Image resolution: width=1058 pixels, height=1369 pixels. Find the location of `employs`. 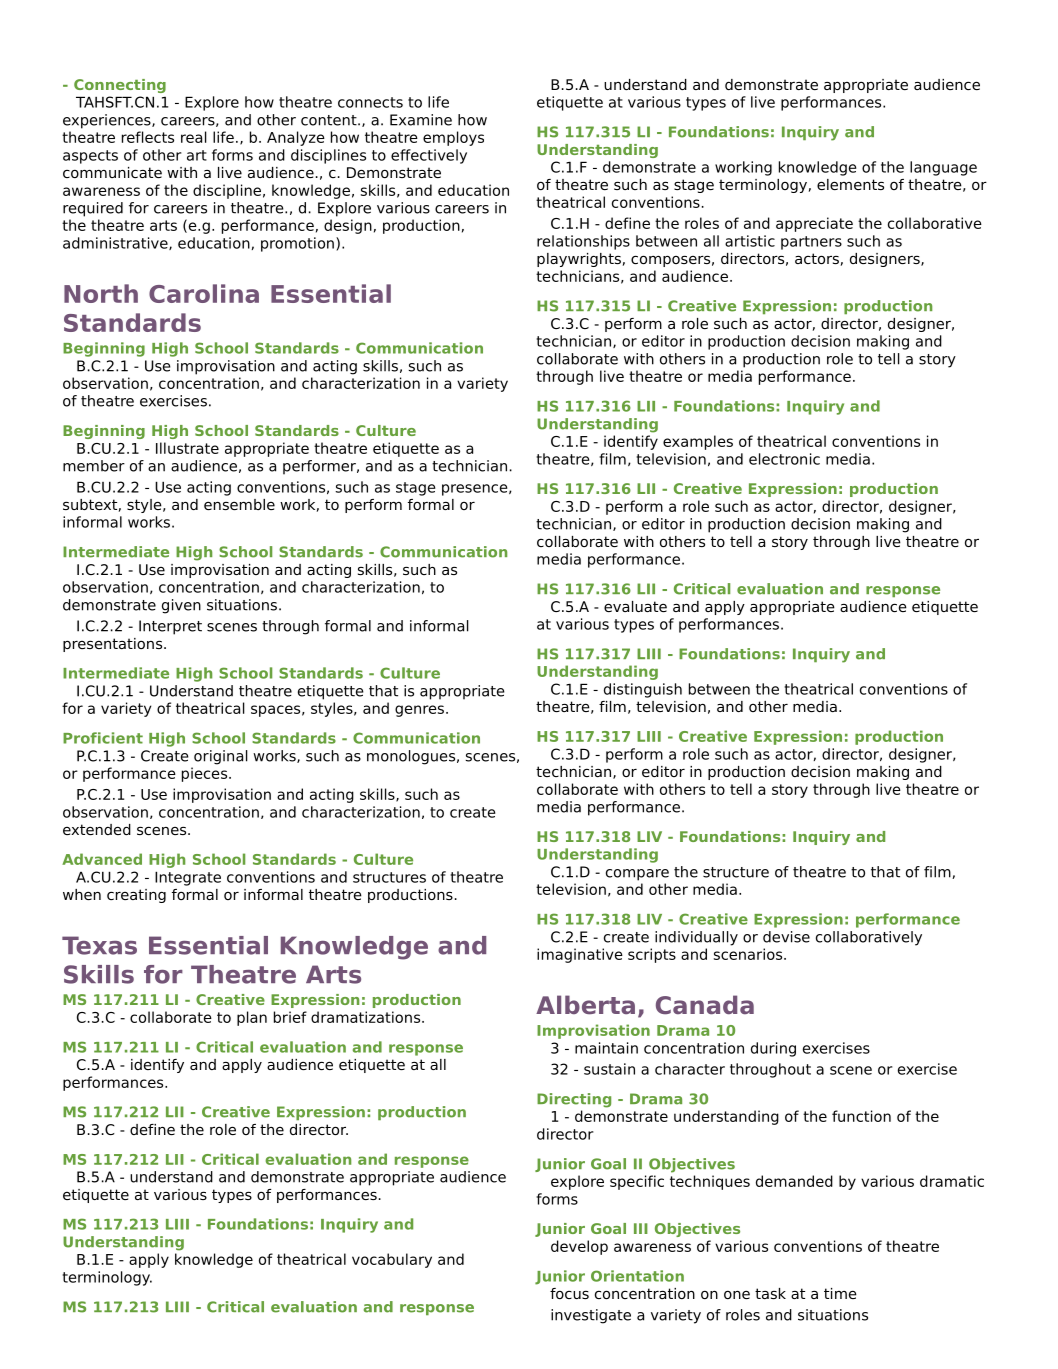

employs is located at coordinates (453, 138).
